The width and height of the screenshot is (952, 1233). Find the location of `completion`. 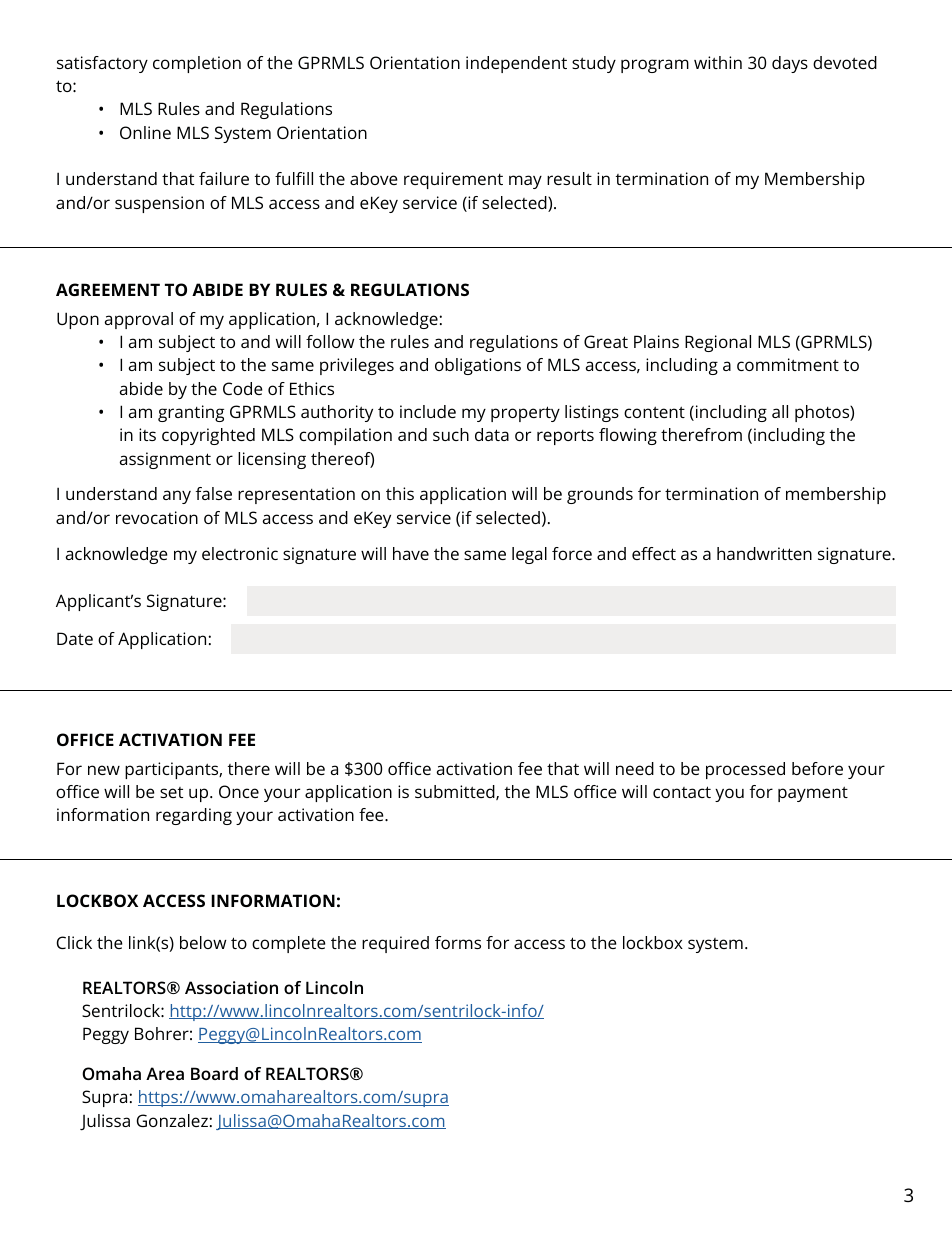

completion is located at coordinates (197, 64).
